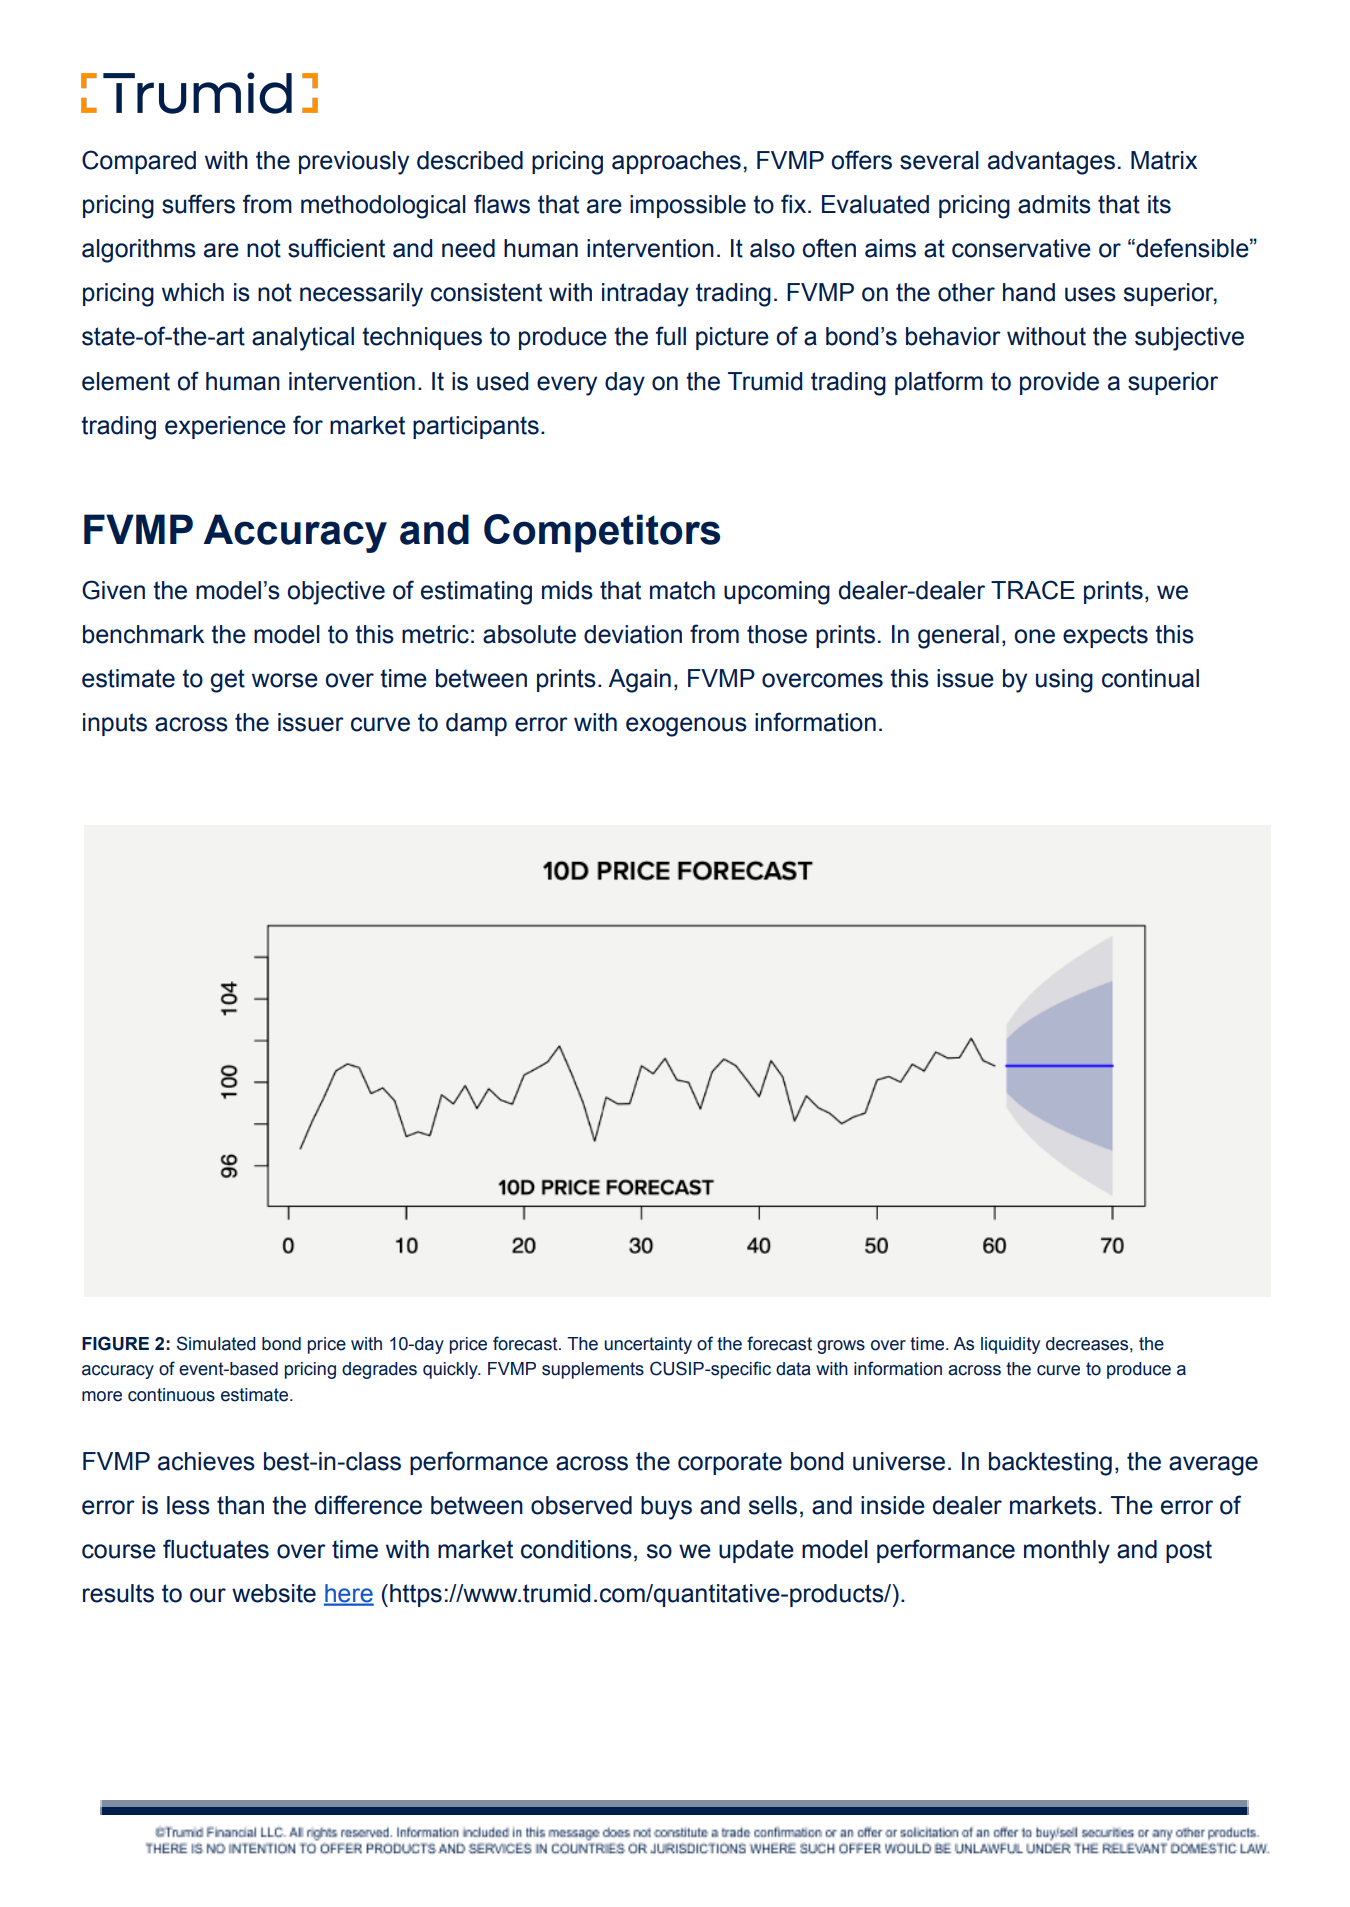 The height and width of the image is (1907, 1350). What do you see at coordinates (686, 727) in the image?
I see `exogenous` at bounding box center [686, 727].
